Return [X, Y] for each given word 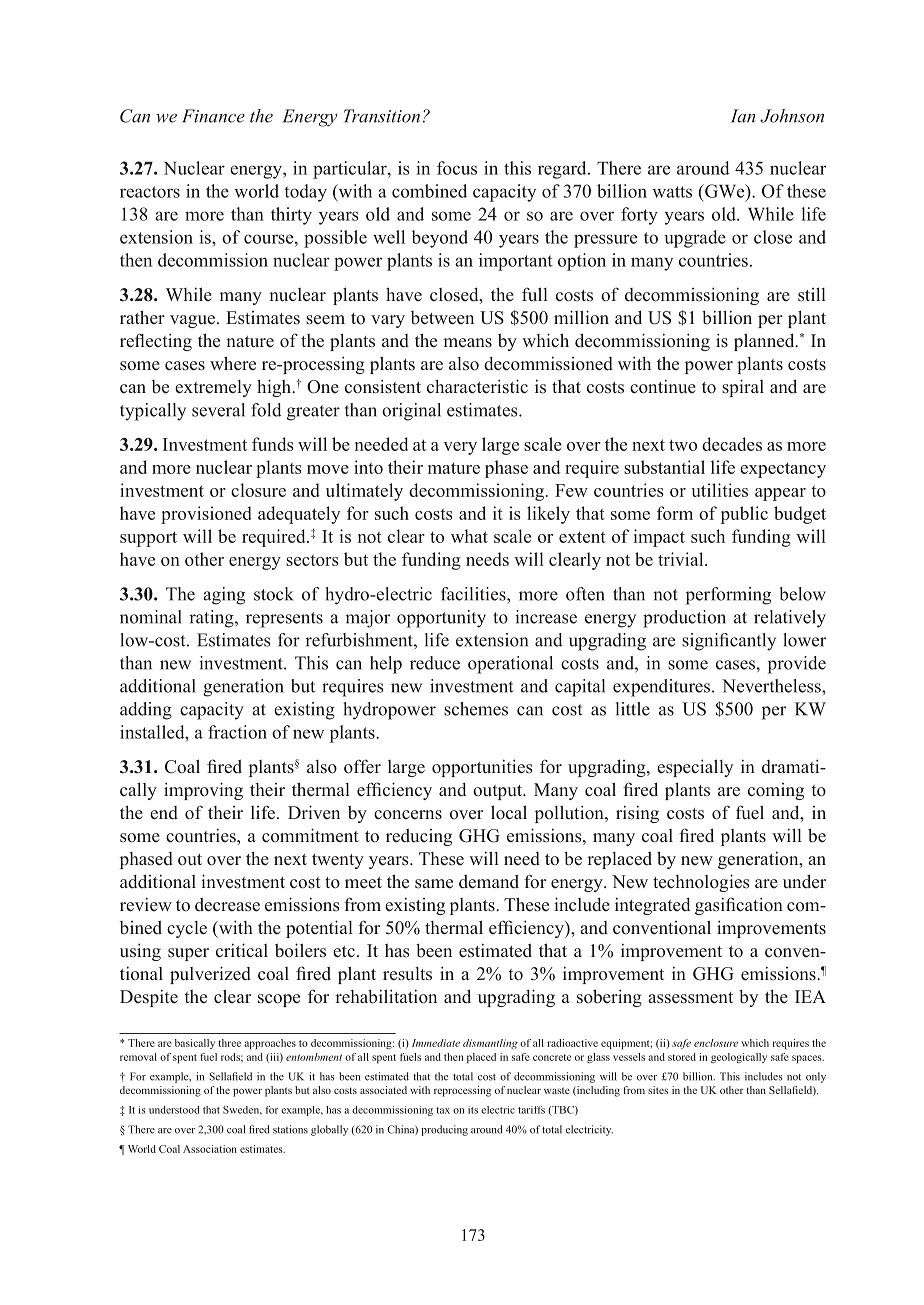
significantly [729, 642]
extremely [213, 388]
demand [489, 882]
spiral [743, 388]
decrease [227, 905]
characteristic [477, 386]
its [473, 1110]
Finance [213, 116]
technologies [701, 883]
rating [212, 619]
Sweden [242, 1110]
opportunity [441, 619]
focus [457, 168]
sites [658, 1090]
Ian [743, 116]
